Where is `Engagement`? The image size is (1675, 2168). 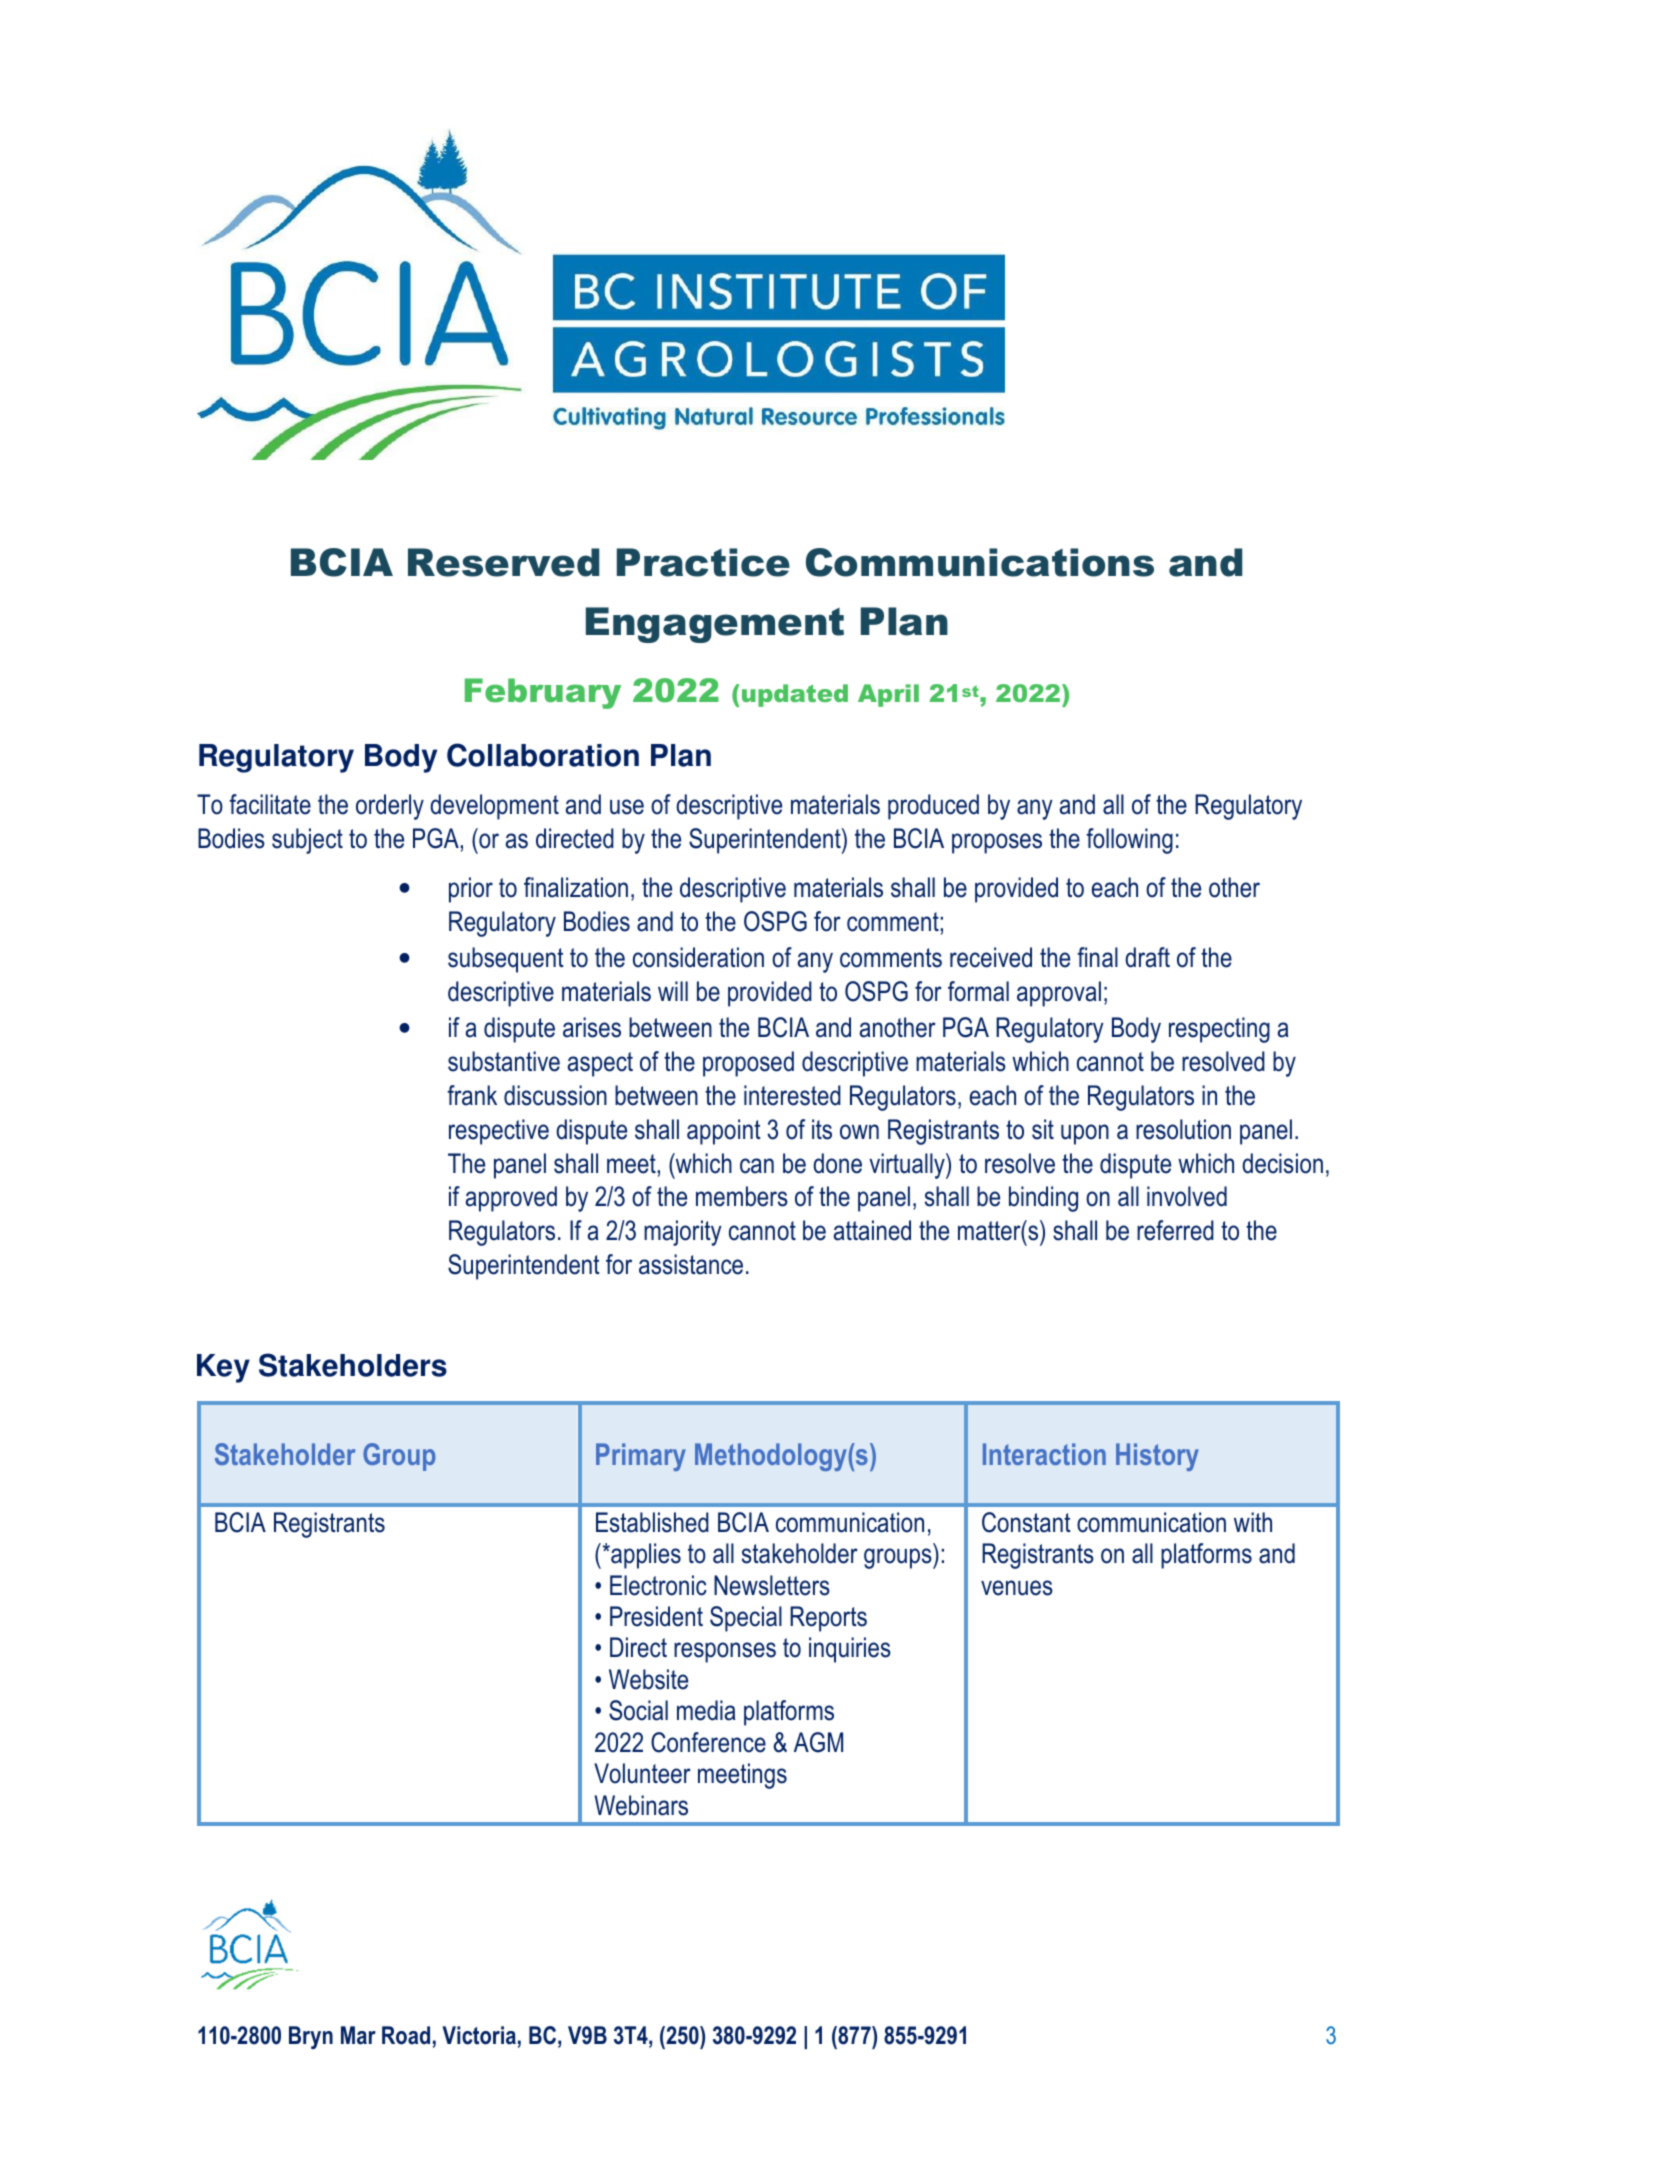 Engagement is located at coordinates (715, 625).
